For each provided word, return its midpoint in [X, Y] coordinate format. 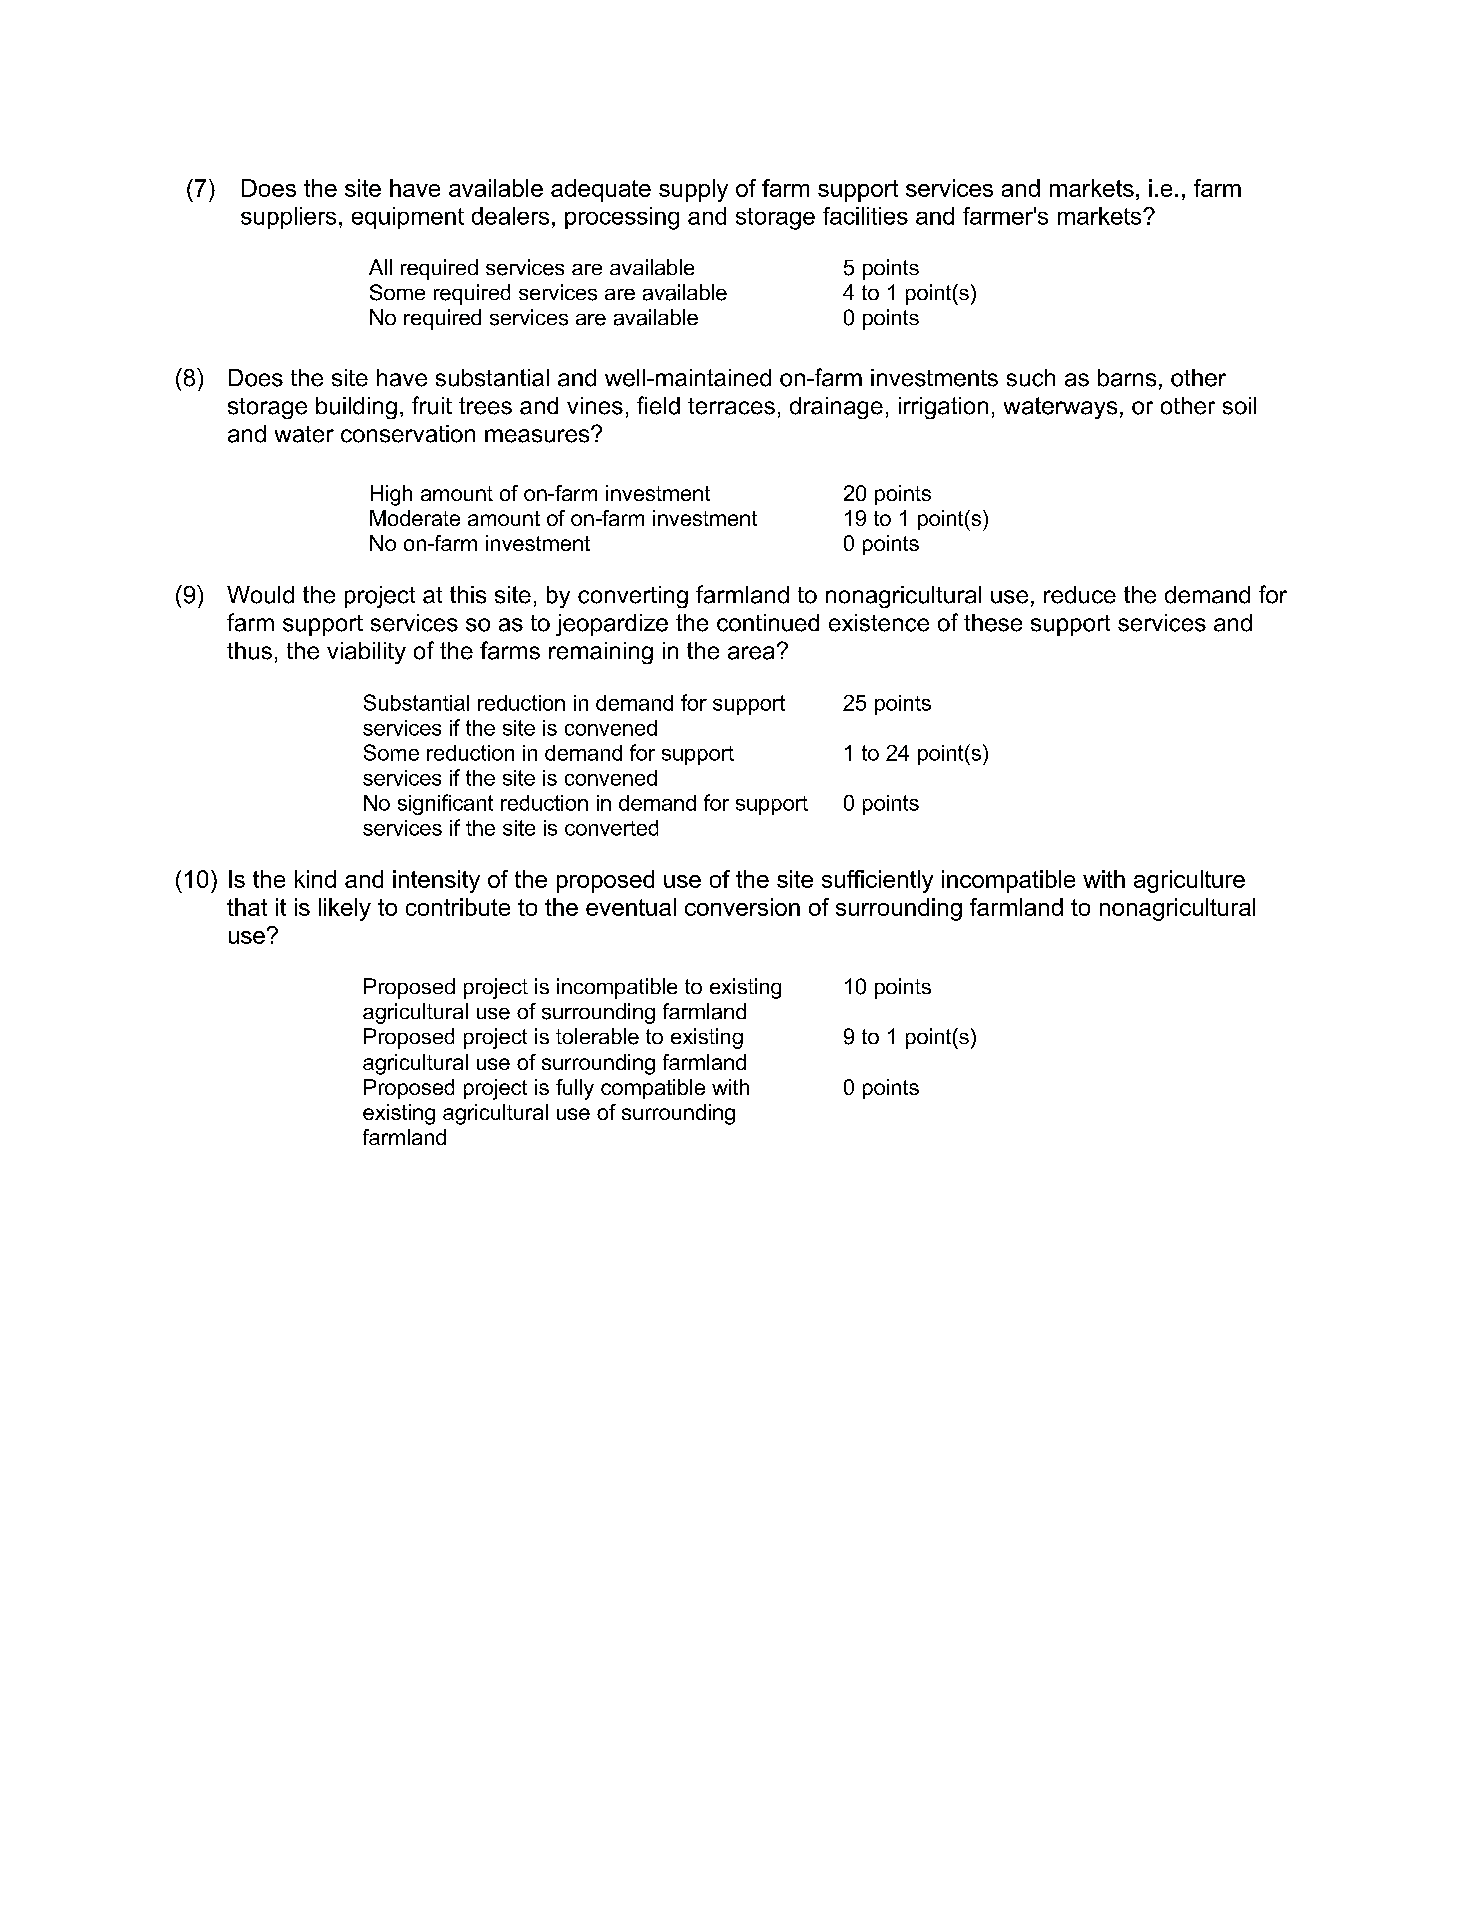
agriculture [1189, 881]
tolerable [597, 1036]
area [751, 653]
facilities [865, 216]
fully [575, 1089]
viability [366, 653]
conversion [742, 907]
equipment [408, 218]
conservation [408, 434]
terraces [731, 406]
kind [315, 879]
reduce [1080, 595]
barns [1127, 378]
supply [693, 190]
